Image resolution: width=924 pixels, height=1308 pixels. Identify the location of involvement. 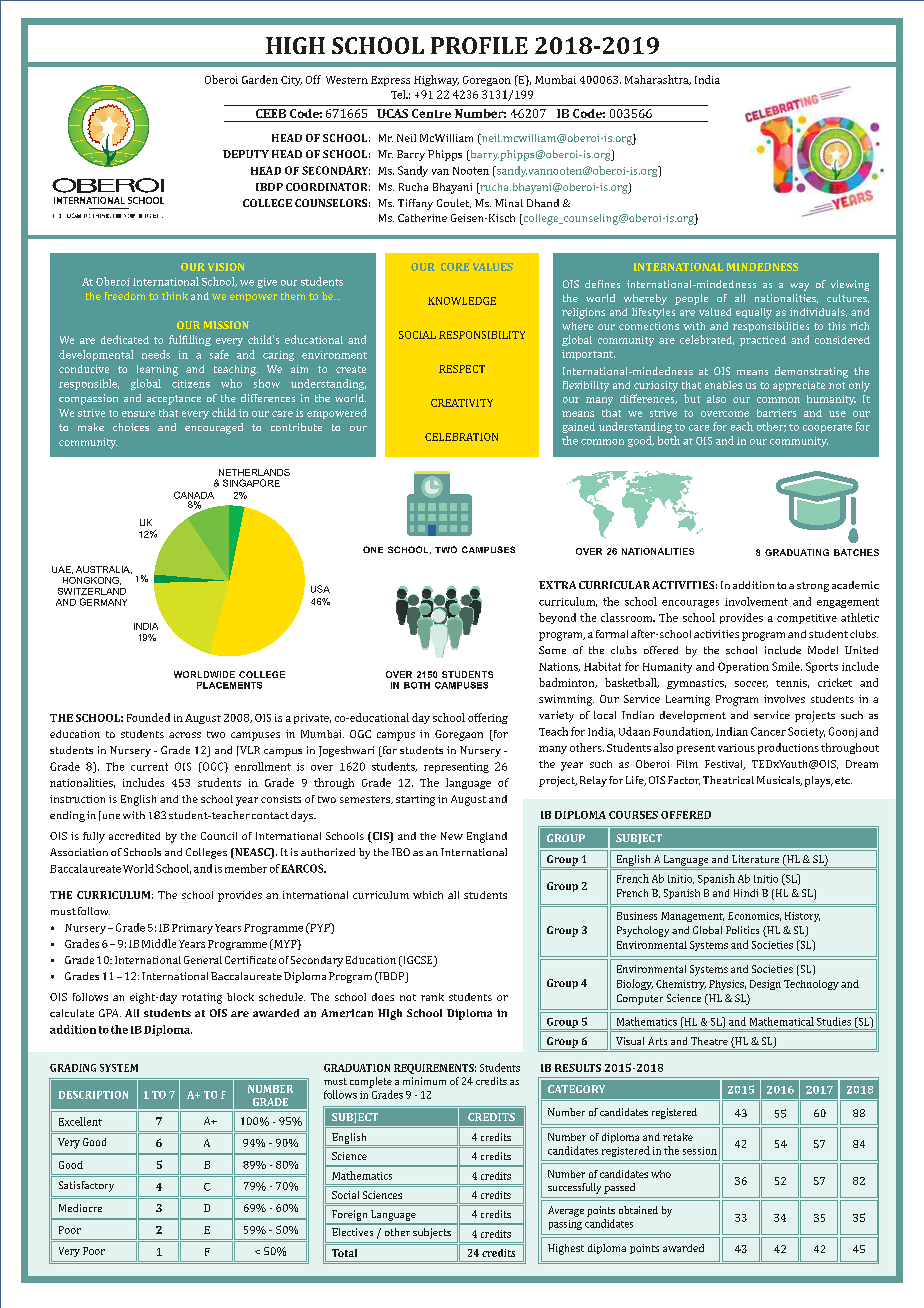
(756, 601).
